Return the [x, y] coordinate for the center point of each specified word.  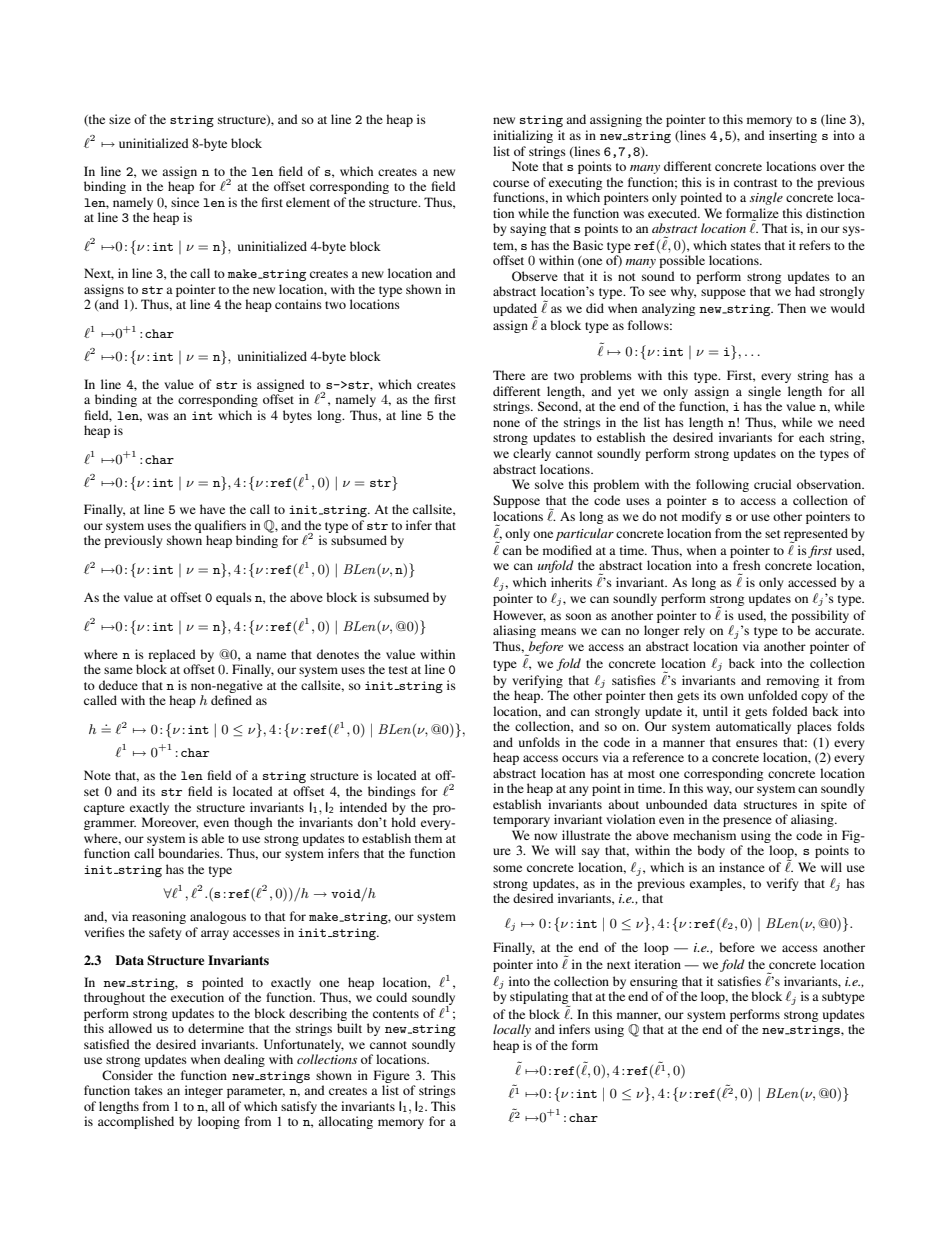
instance [742, 867]
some [507, 868]
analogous [218, 917]
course [511, 183]
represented [816, 535]
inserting [793, 136]
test [398, 670]
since [185, 202]
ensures [757, 743]
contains [298, 304]
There [509, 375]
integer [204, 1091]
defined [231, 700]
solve [549, 484]
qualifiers [220, 526]
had [805, 291]
